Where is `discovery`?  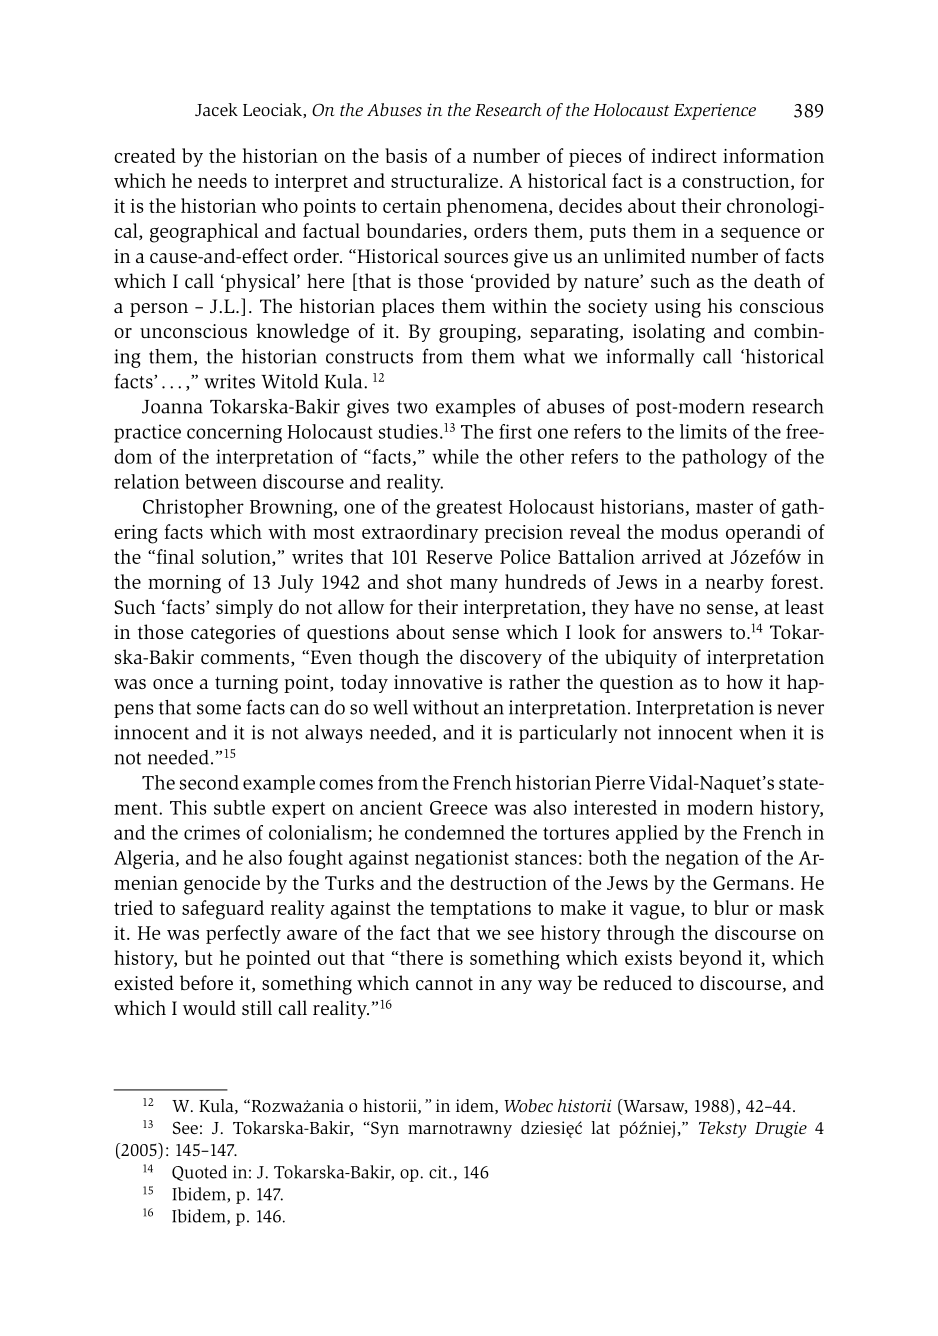
discovery is located at coordinates (501, 658).
